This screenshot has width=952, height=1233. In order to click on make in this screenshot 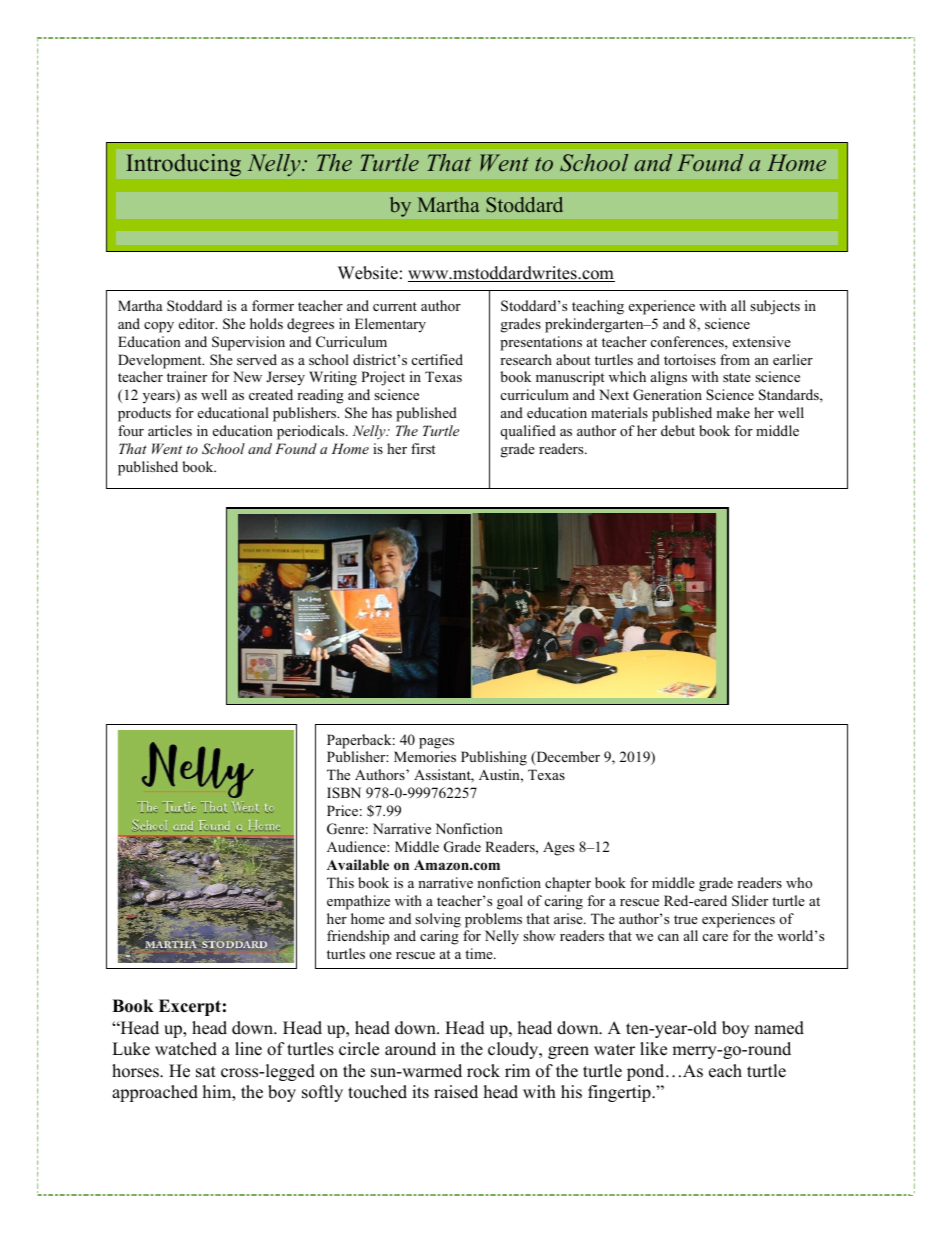, I will do `click(733, 412)`.
